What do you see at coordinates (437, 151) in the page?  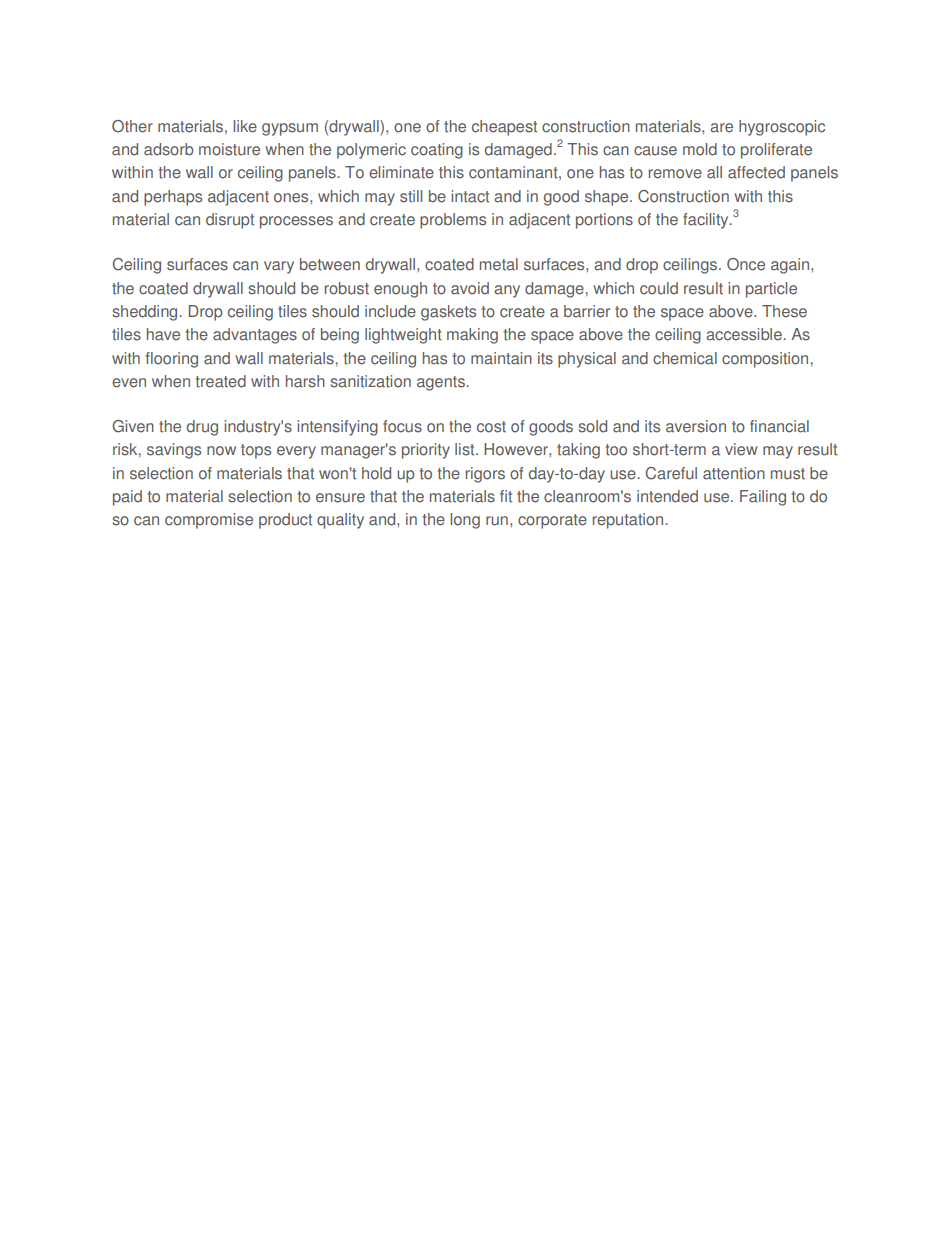 I see `coating` at bounding box center [437, 151].
